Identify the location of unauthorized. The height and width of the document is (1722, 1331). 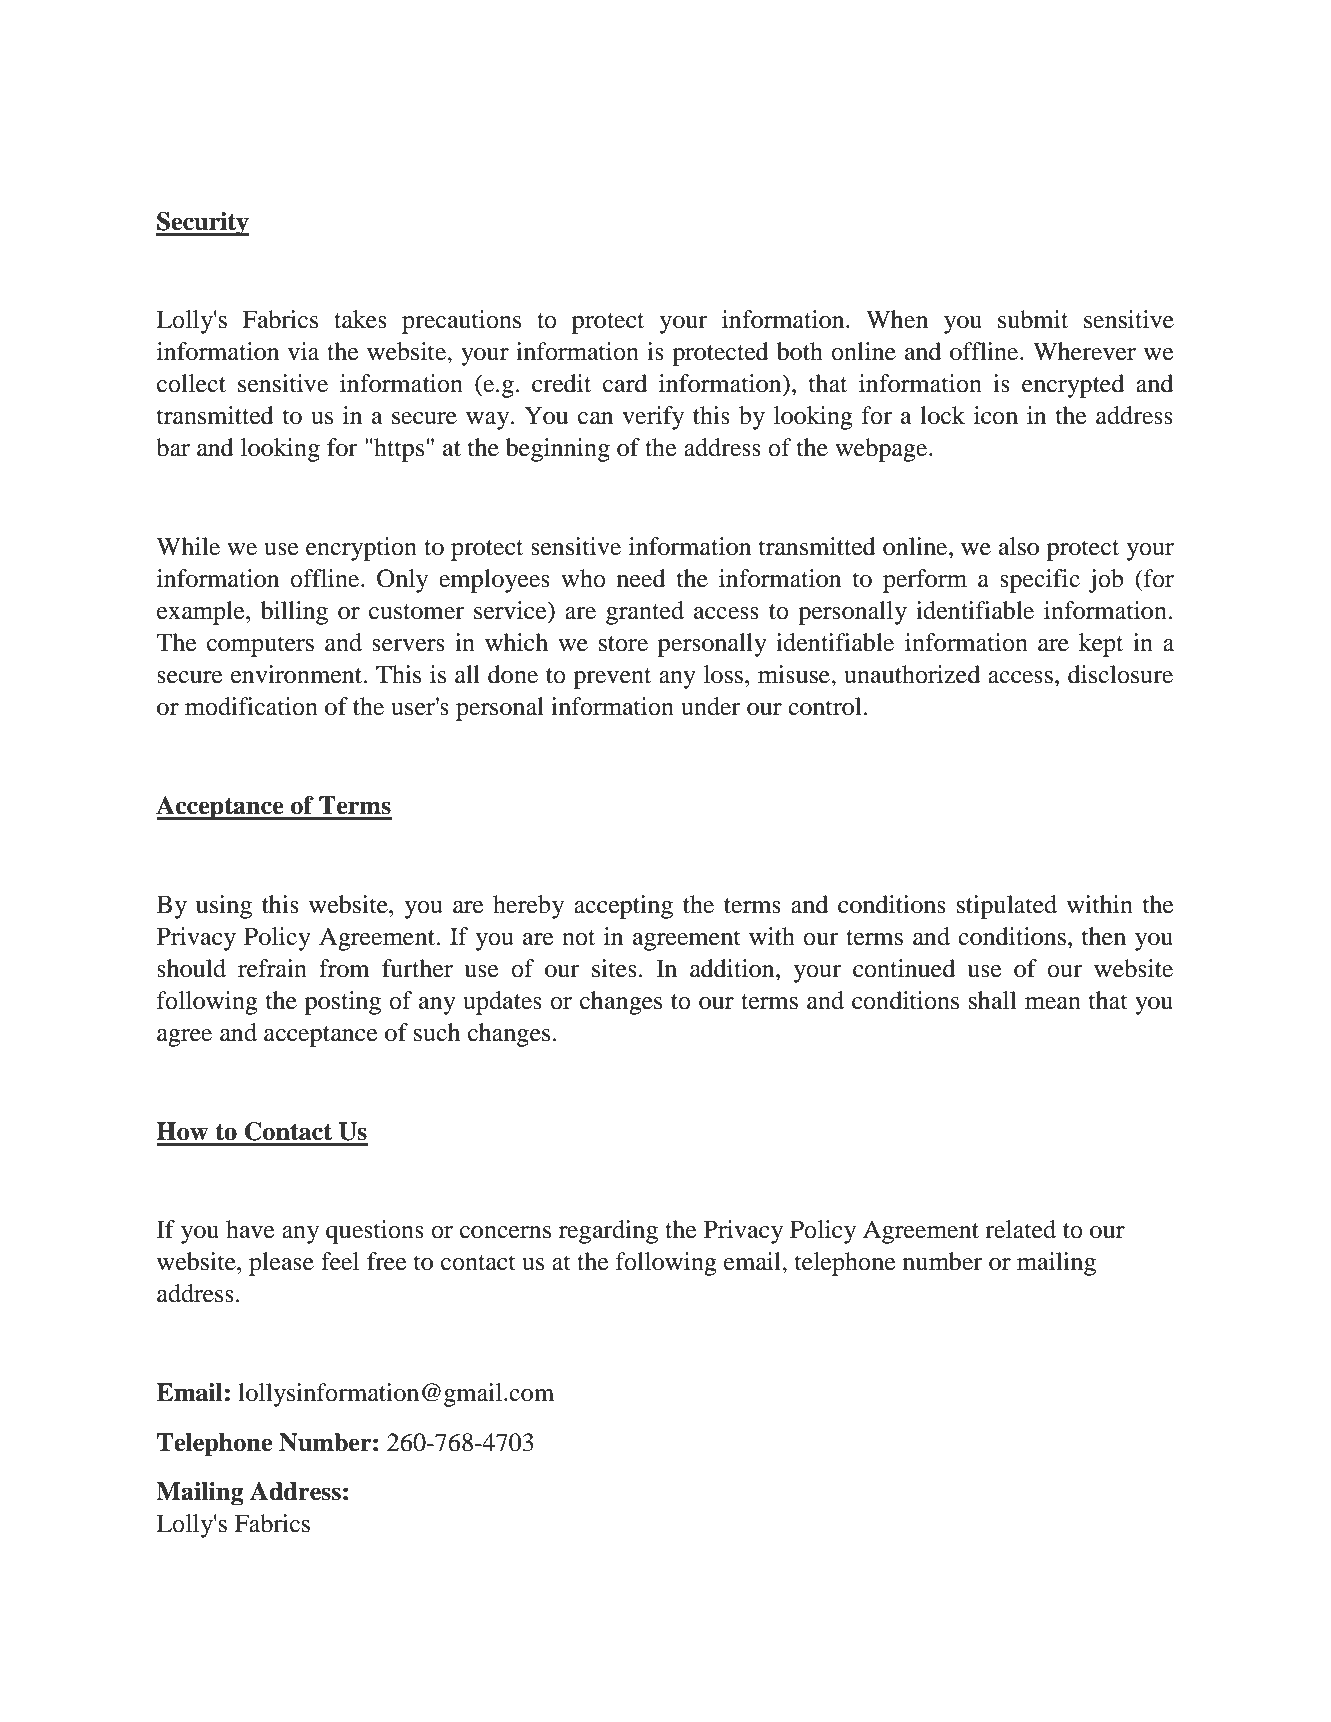
(912, 674).
